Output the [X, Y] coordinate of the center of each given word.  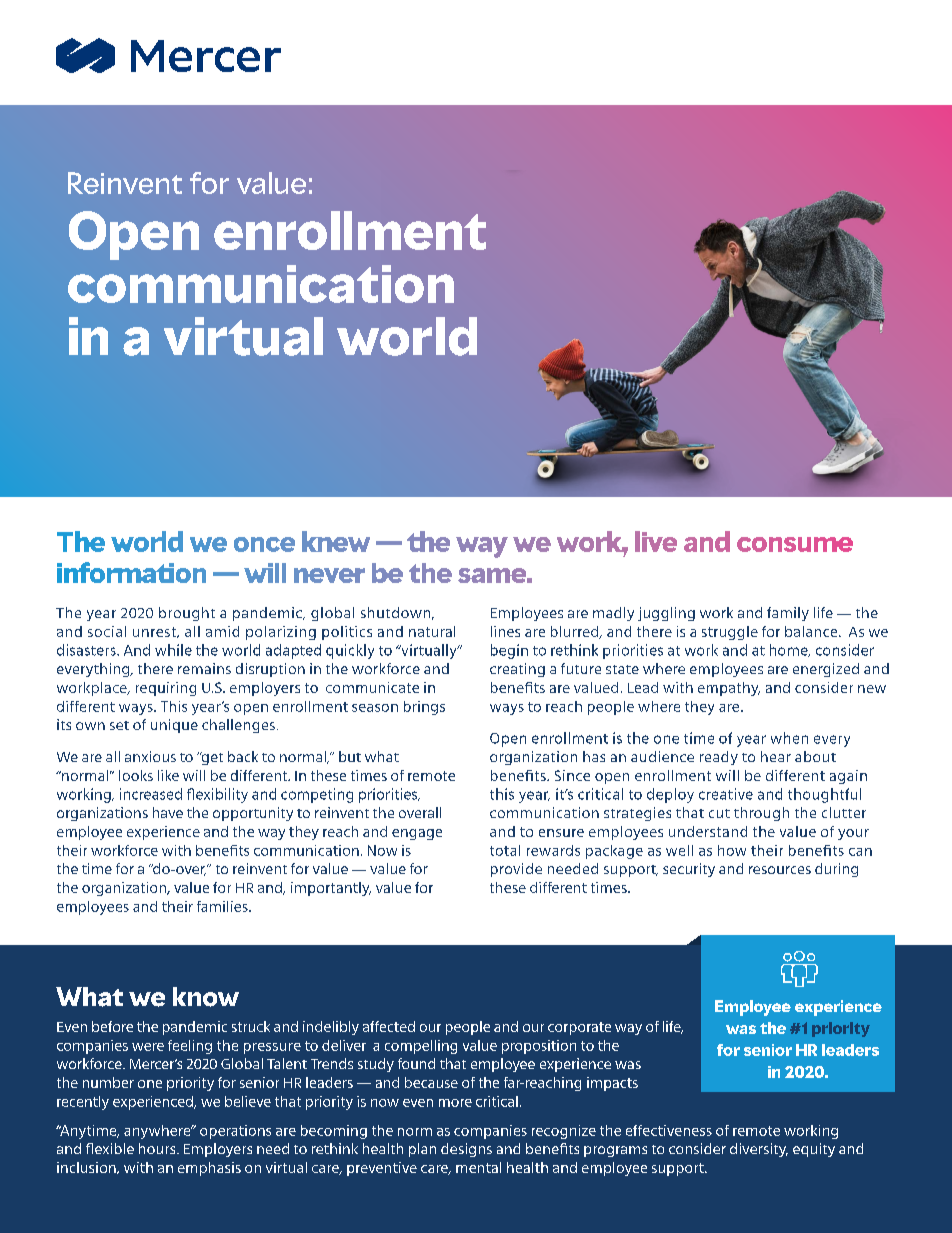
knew [336, 541]
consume [795, 544]
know [206, 997]
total [505, 850]
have [168, 812]
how [732, 850]
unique [174, 726]
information [131, 572]
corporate [579, 1028]
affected [389, 1026]
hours [158, 1148]
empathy [729, 689]
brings [424, 708]
